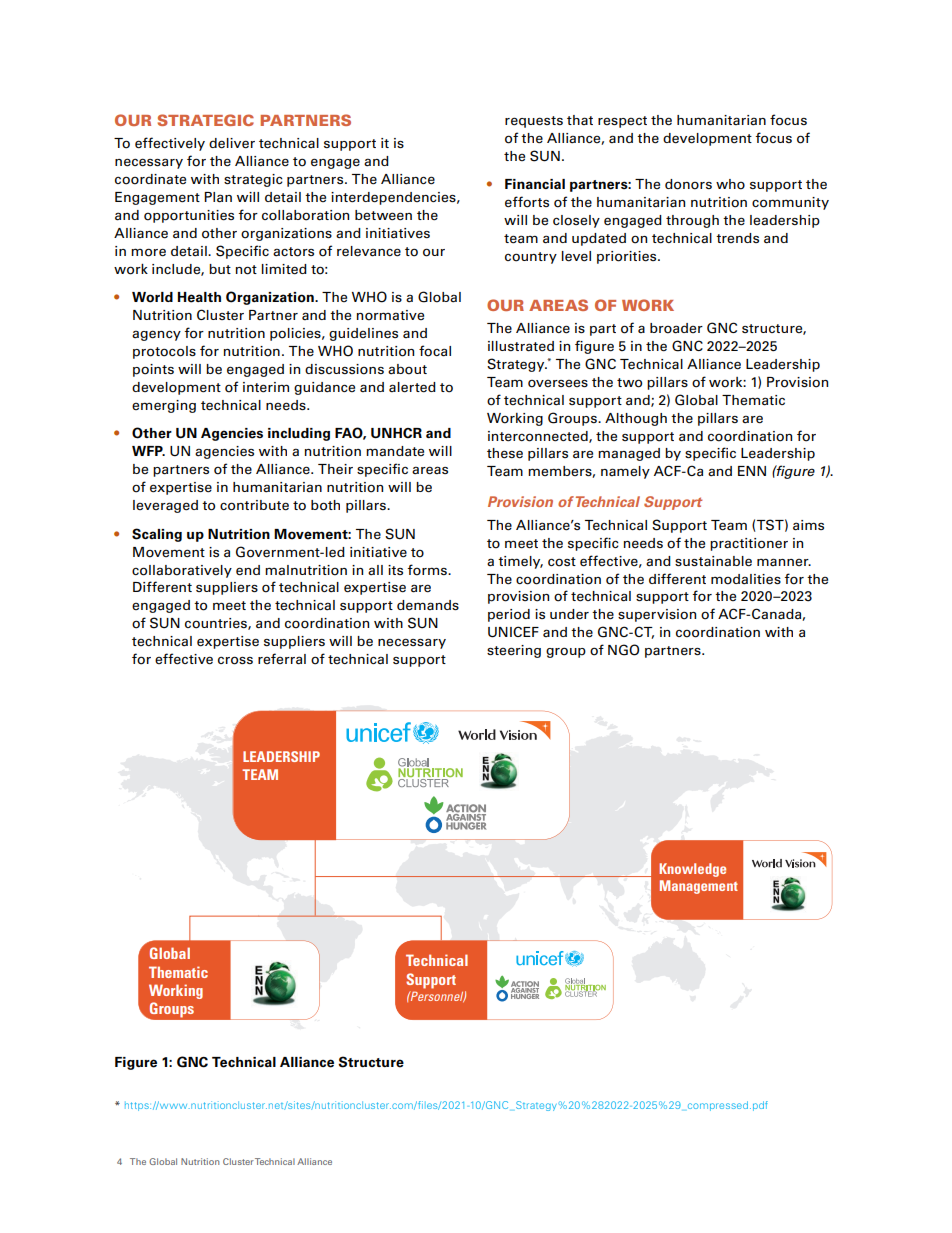 The image size is (952, 1233). I want to click on Knowledge, so click(692, 870).
